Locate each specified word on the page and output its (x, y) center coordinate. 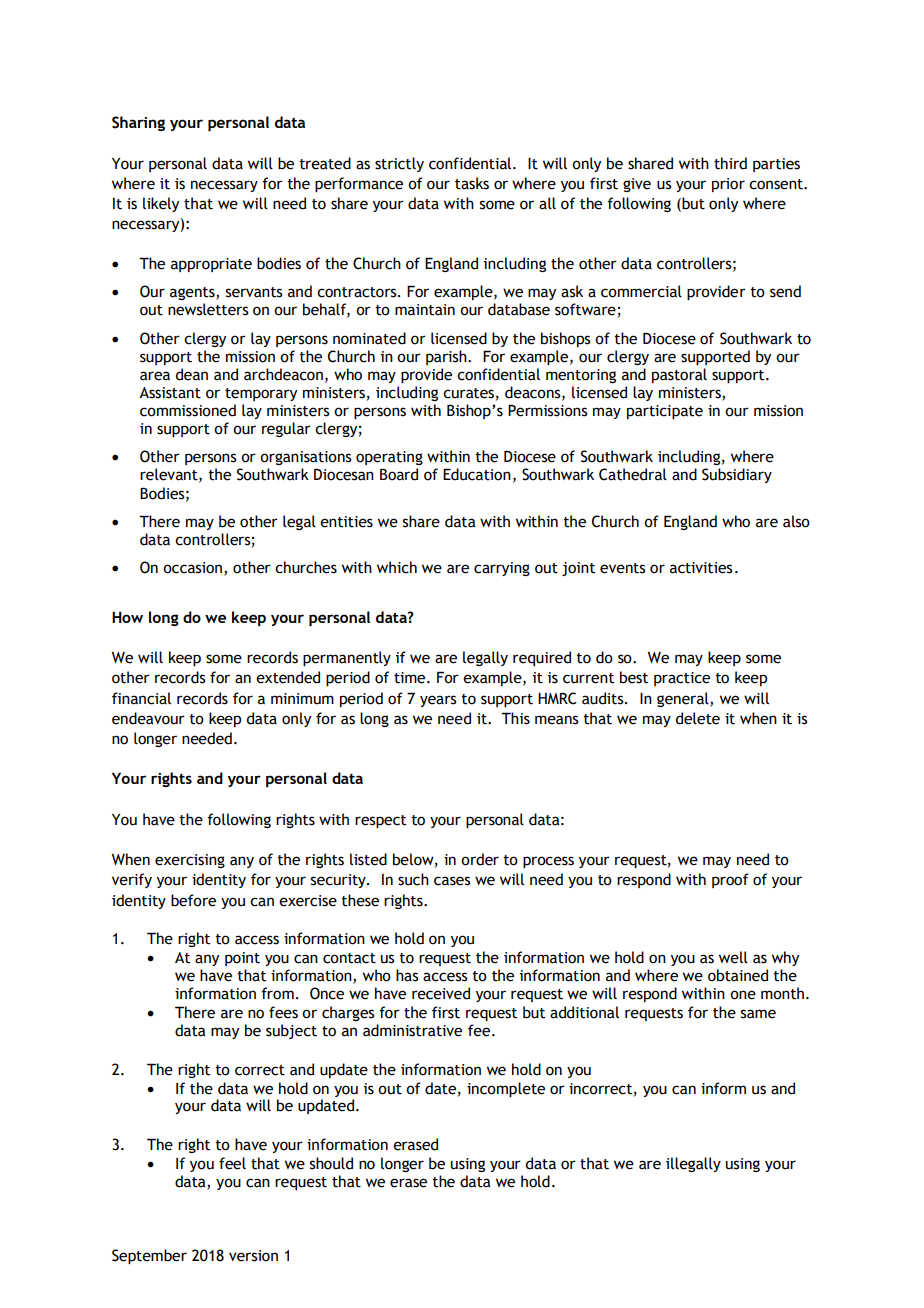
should (331, 1163)
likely (161, 204)
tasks (472, 183)
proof (730, 880)
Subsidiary (737, 475)
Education (477, 474)
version (253, 1256)
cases (452, 881)
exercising (190, 861)
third (730, 163)
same (758, 1014)
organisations (306, 458)
